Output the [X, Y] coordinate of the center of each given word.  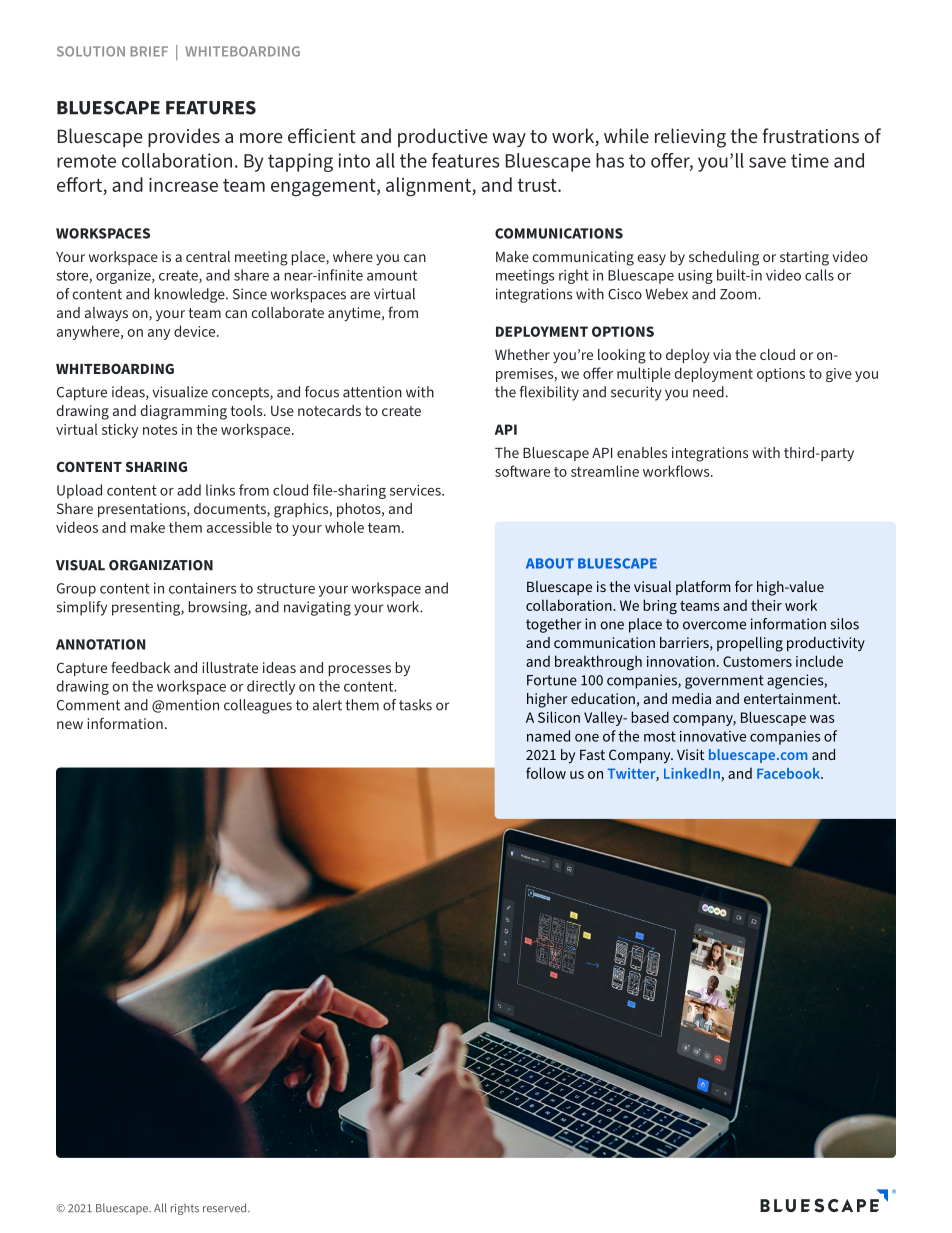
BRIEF [149, 51]
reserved [226, 1208]
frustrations [810, 135]
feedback [140, 667]
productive [443, 137]
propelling [750, 644]
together [554, 625]
